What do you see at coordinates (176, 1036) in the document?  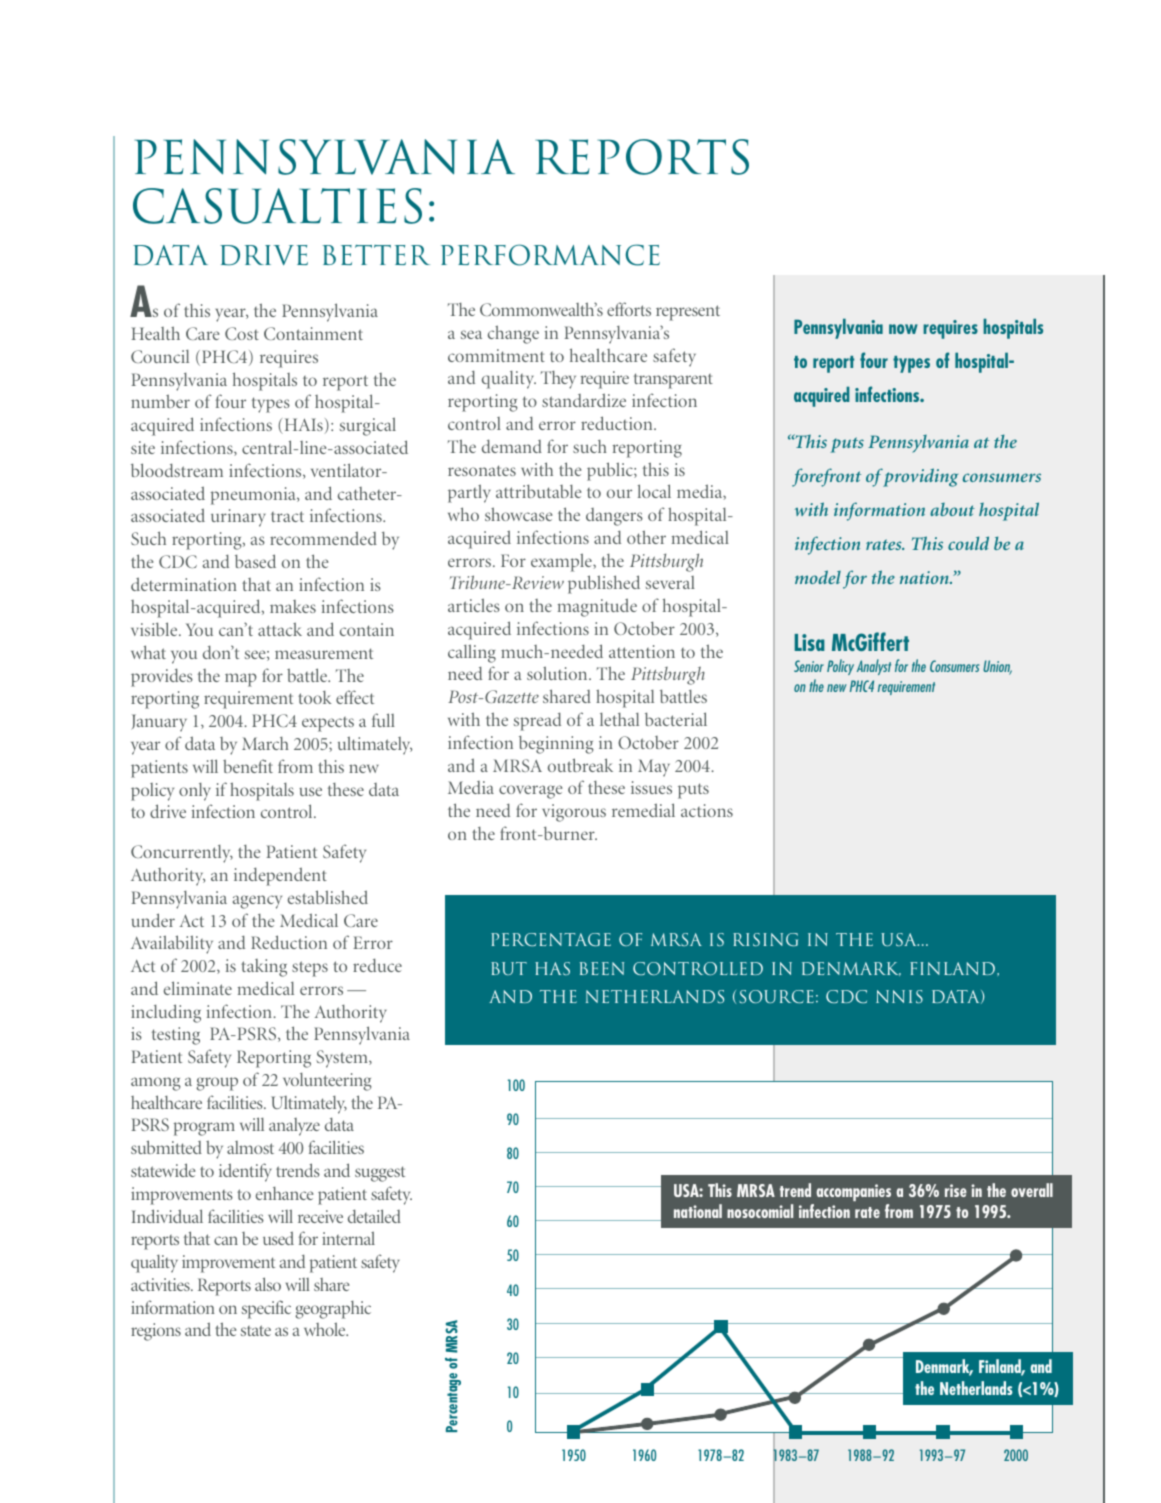 I see `testing` at bounding box center [176, 1036].
